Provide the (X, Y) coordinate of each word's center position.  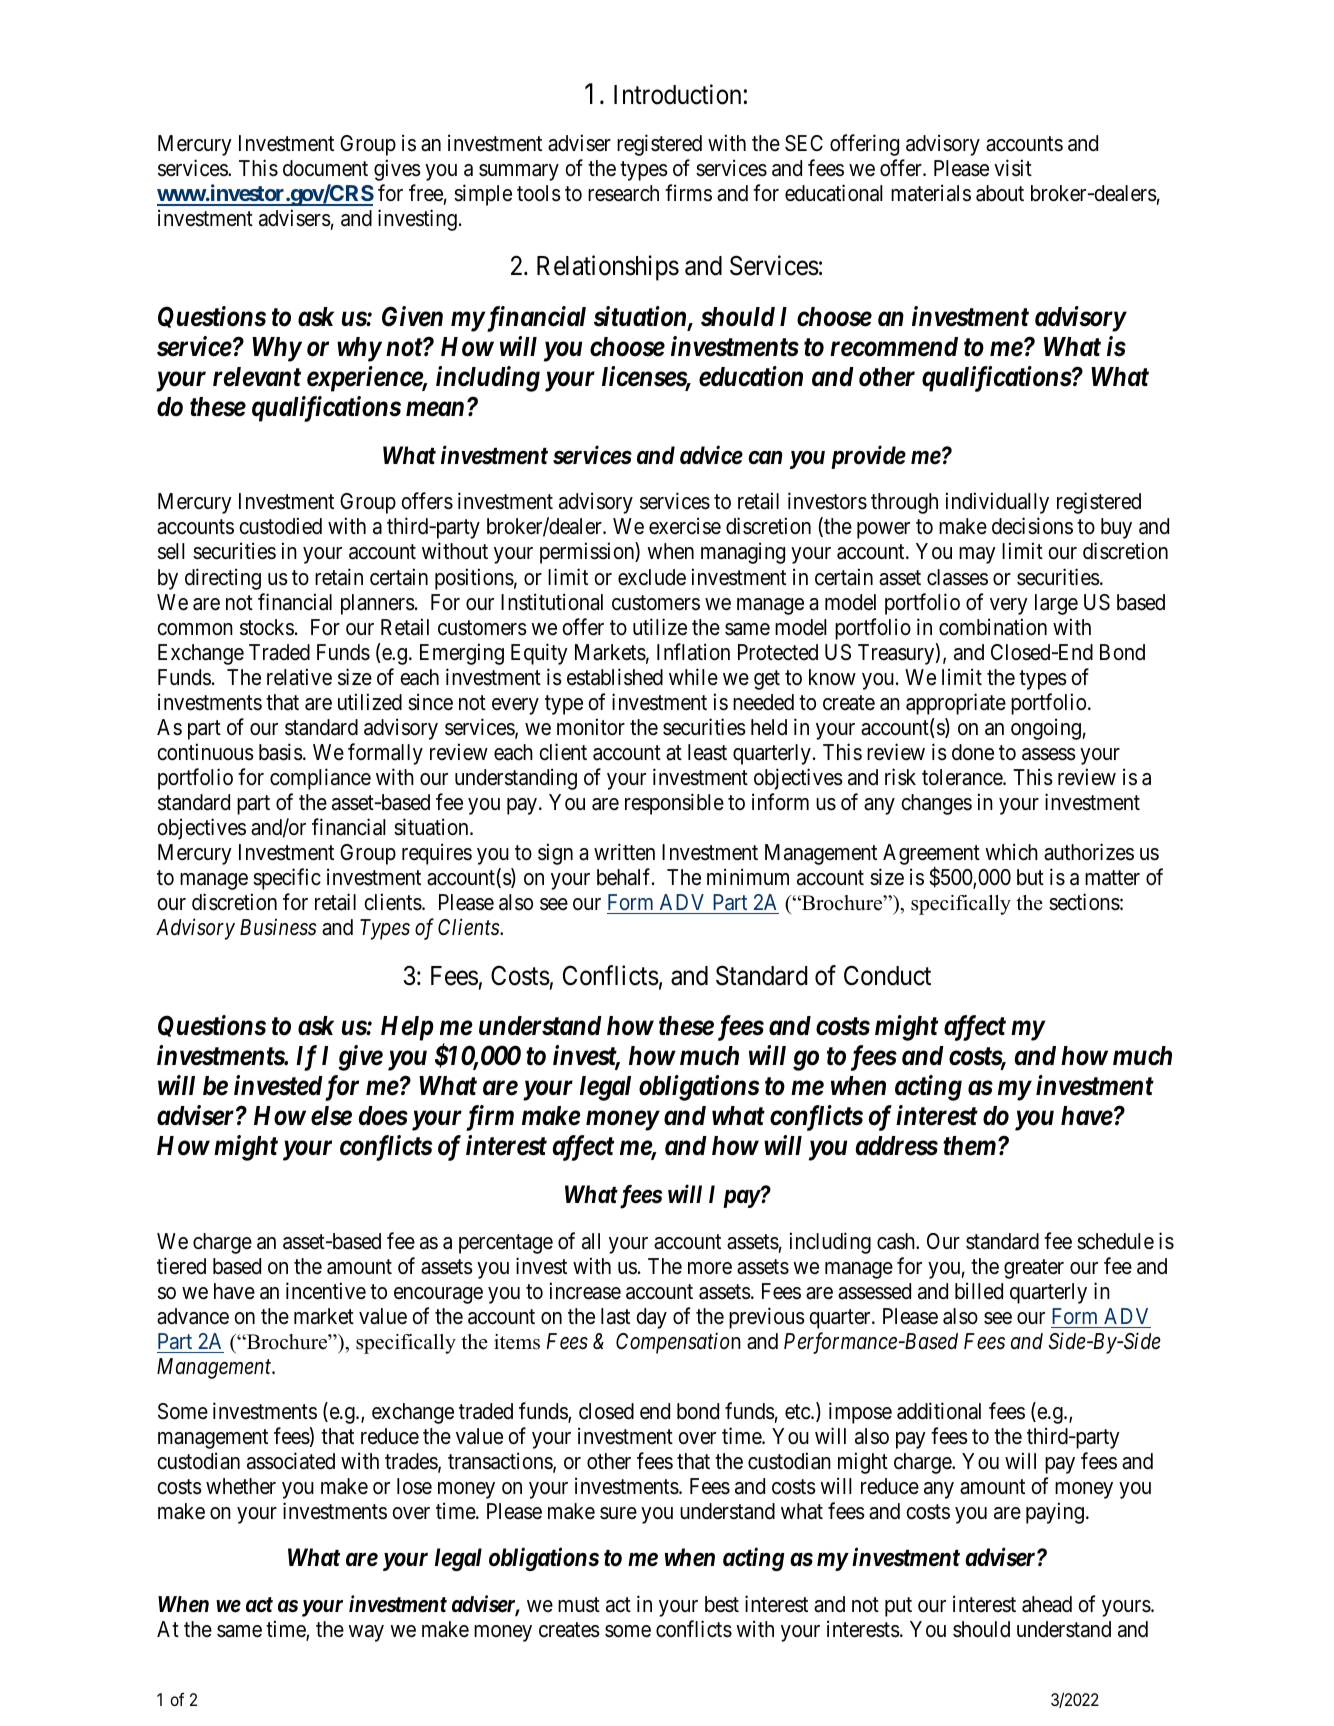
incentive (326, 1291)
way (366, 1633)
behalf (625, 877)
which (1011, 852)
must (579, 1605)
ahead (1047, 1604)
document (325, 168)
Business (278, 927)
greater (1034, 1269)
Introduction (677, 95)
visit (1013, 168)
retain (339, 577)
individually (997, 503)
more (710, 1268)
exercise (685, 526)
